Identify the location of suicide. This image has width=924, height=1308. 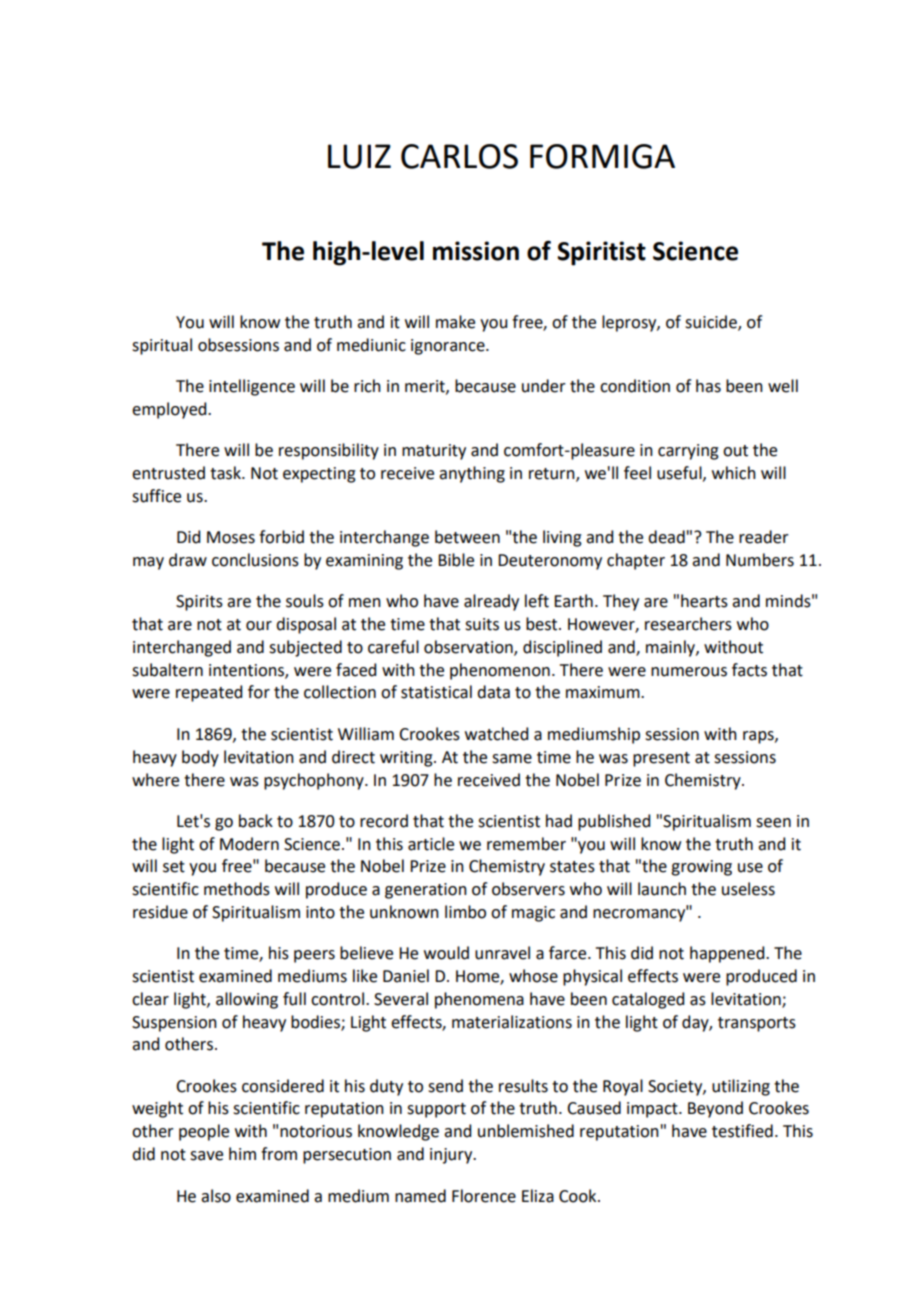
(712, 323).
